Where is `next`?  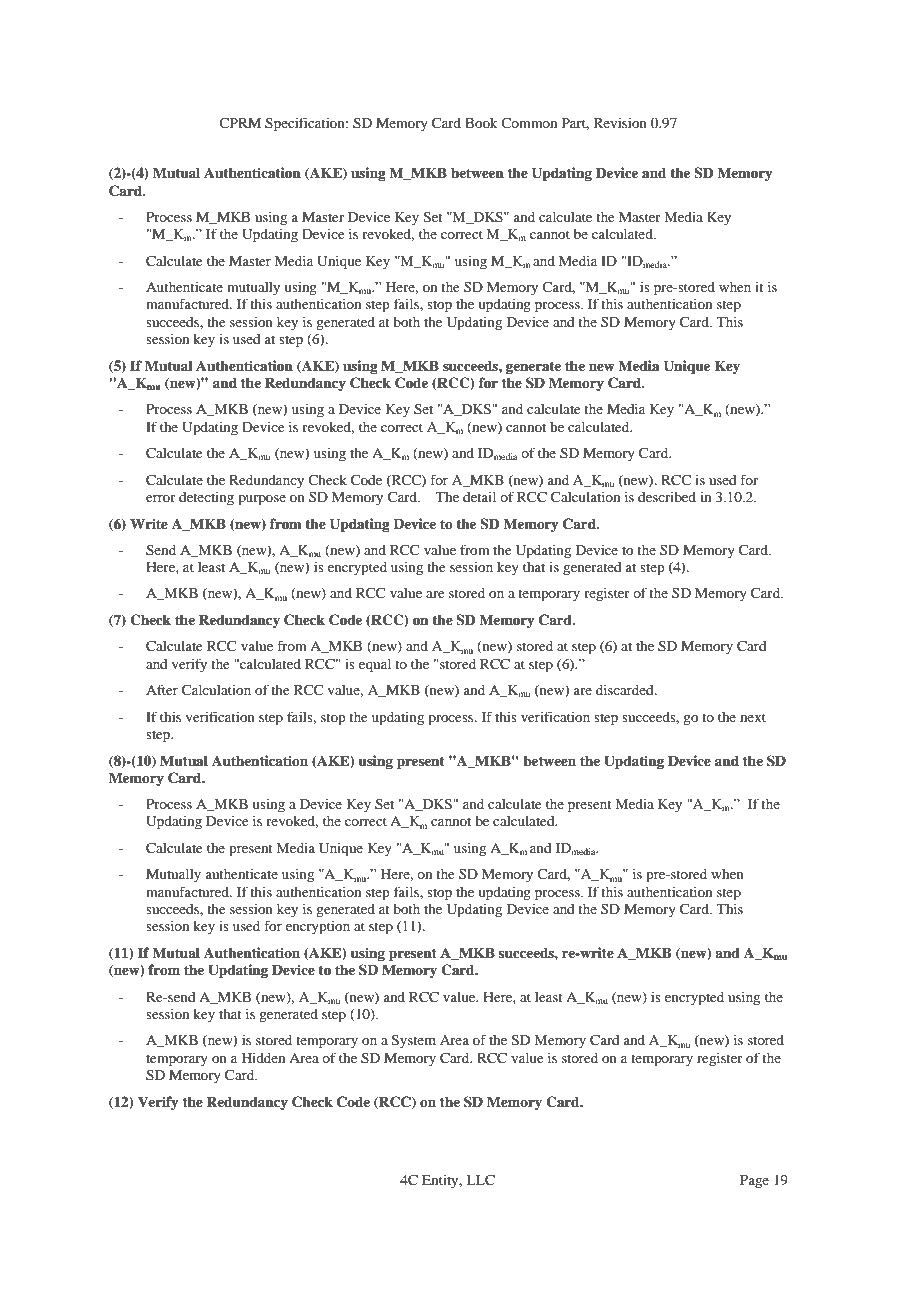 next is located at coordinates (753, 717).
